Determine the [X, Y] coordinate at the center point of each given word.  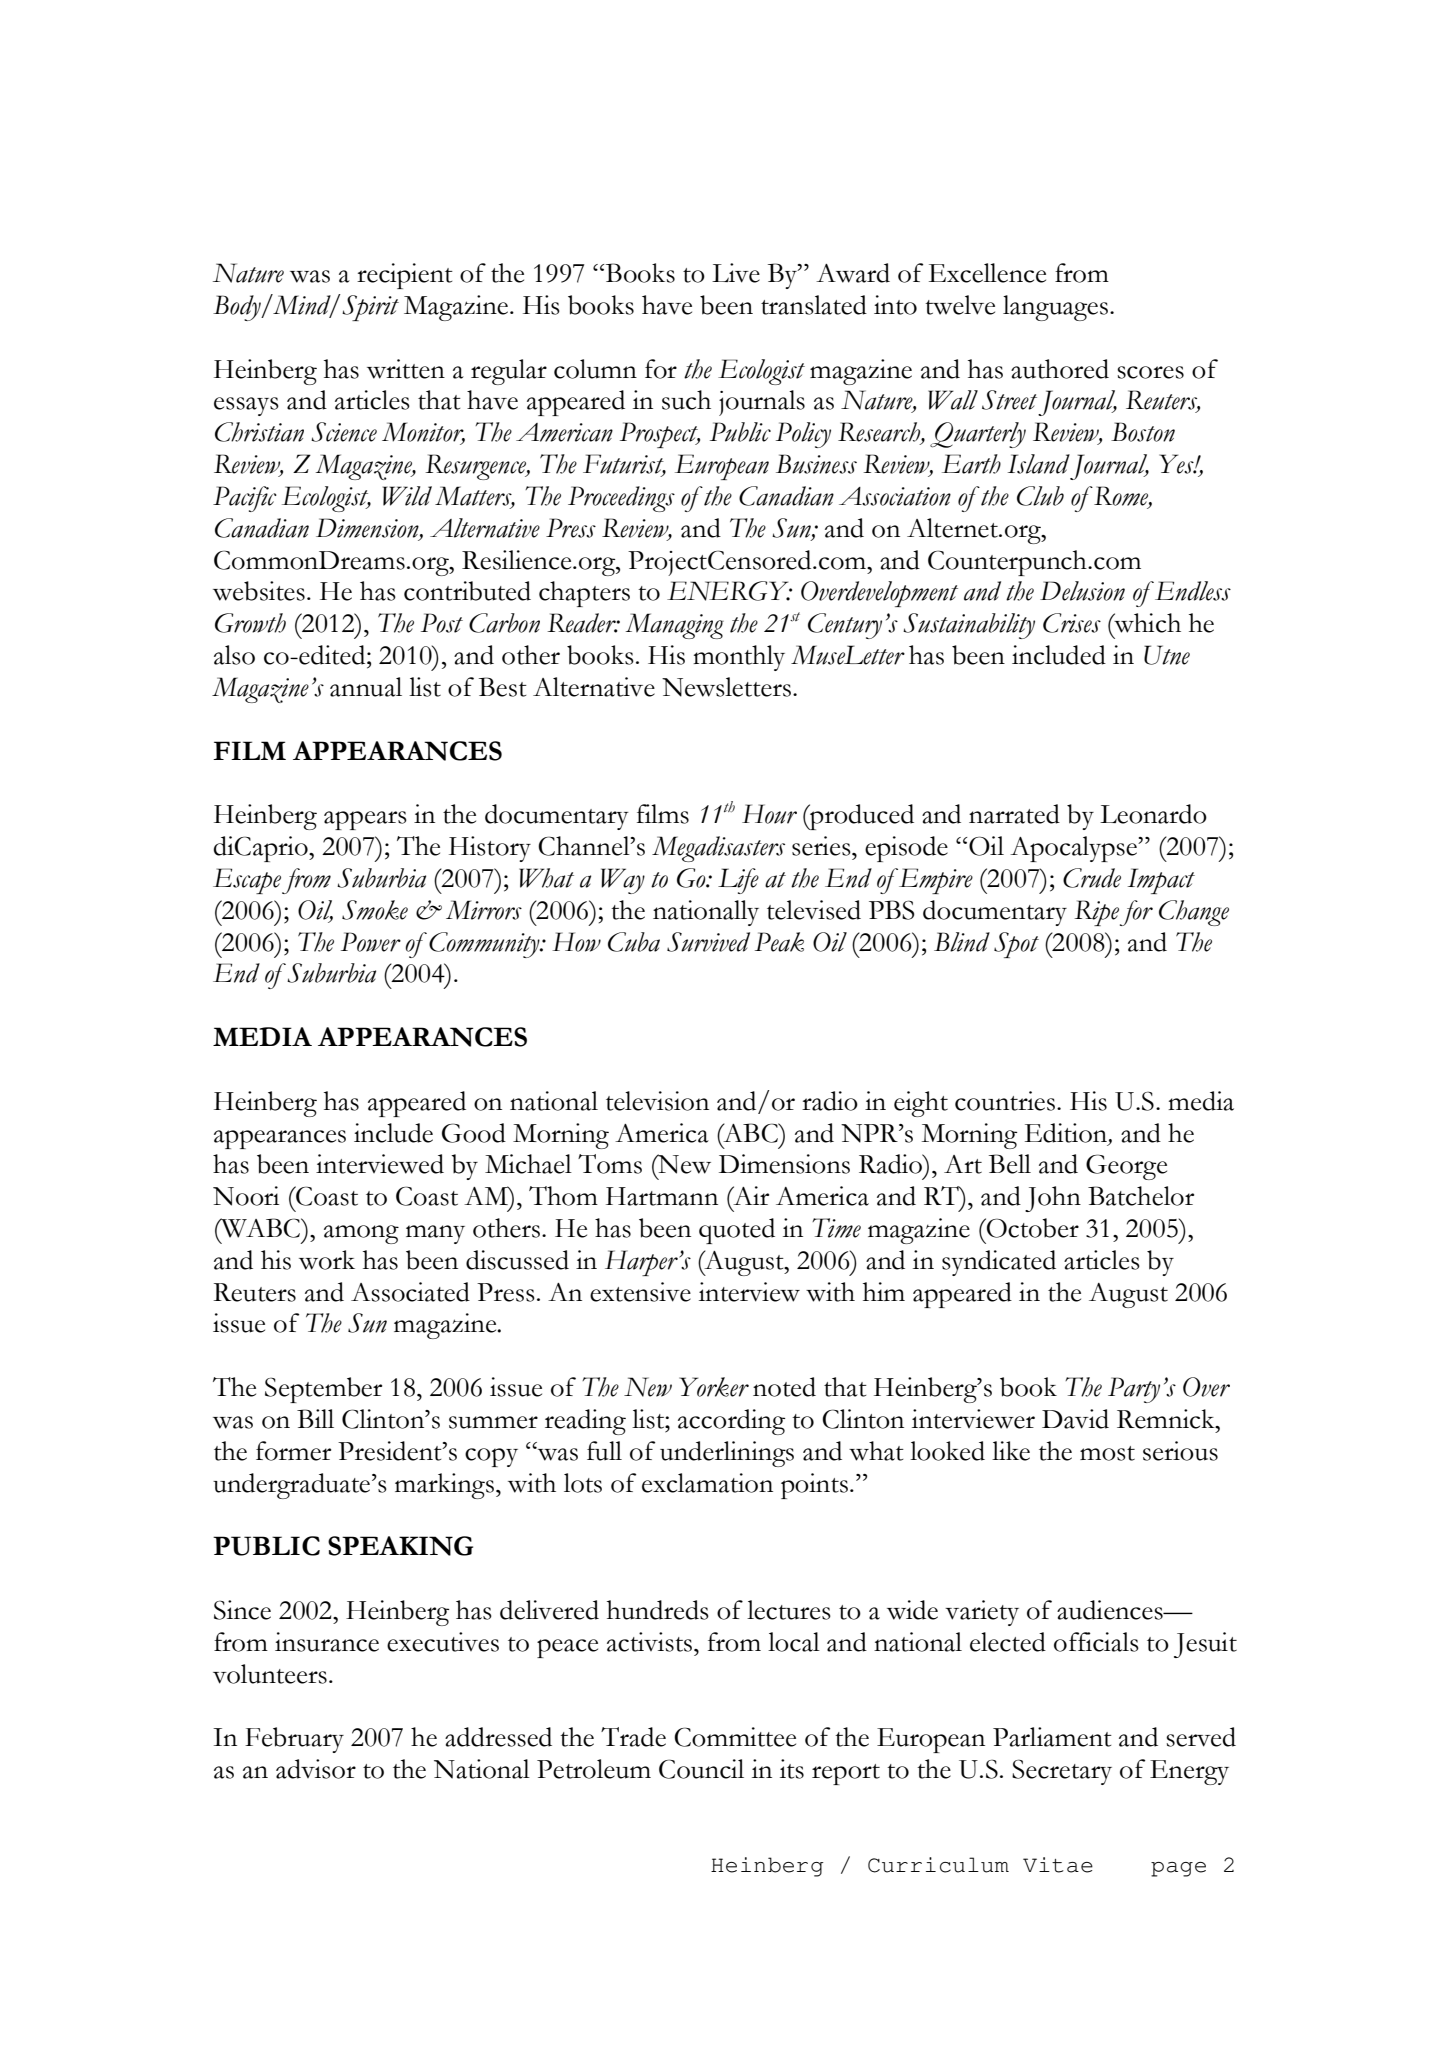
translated [814, 305]
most [1107, 1453]
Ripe [1096, 913]
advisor [316, 1769]
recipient [405, 276]
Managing [675, 626]
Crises [1072, 623]
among [361, 1234]
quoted [737, 1231]
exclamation [707, 1483]
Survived [708, 942]
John [1053, 1199]
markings [444, 1486]
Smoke [375, 910]
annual [366, 687]
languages [1057, 308]
